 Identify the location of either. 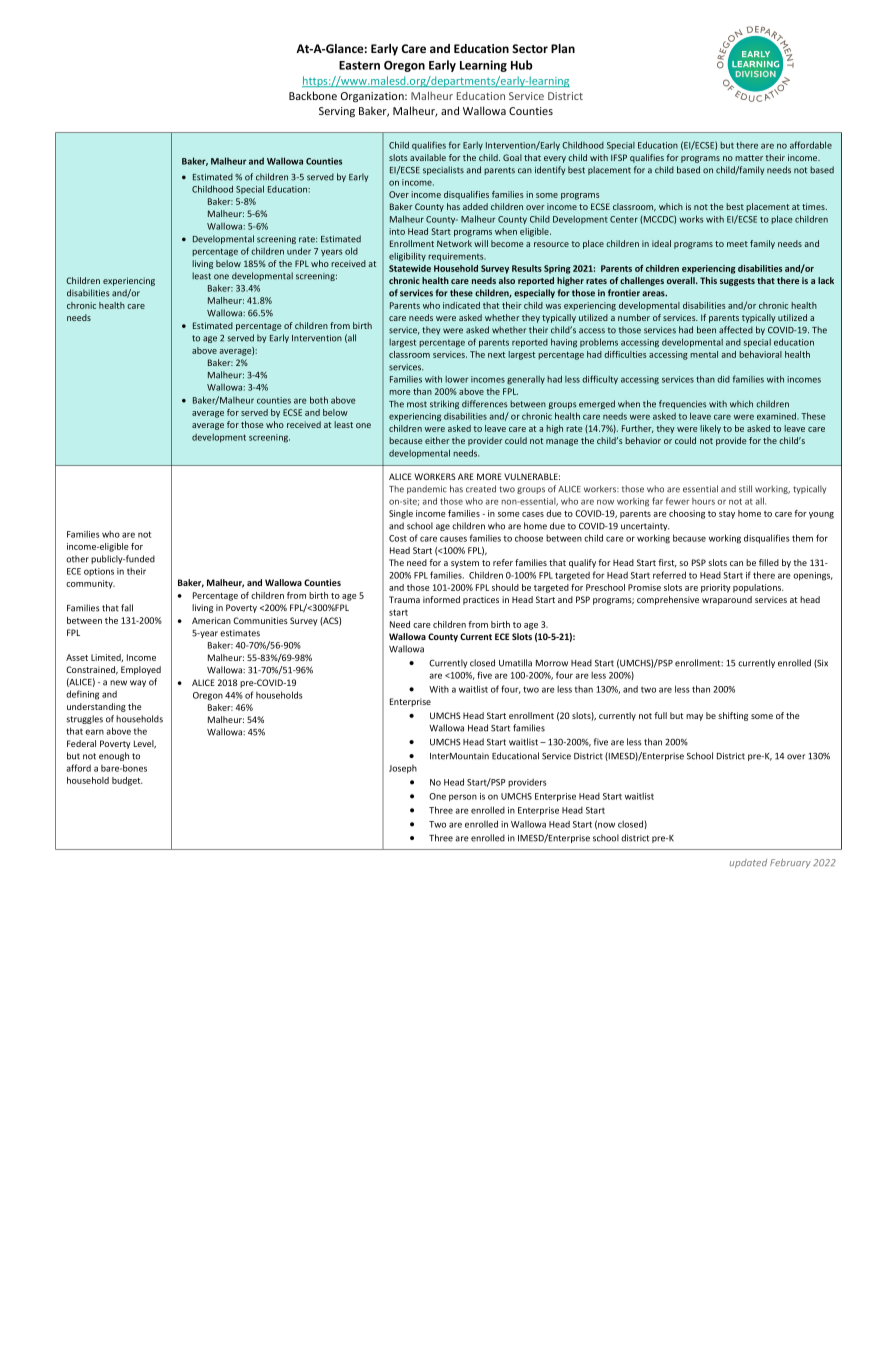
(437, 440).
